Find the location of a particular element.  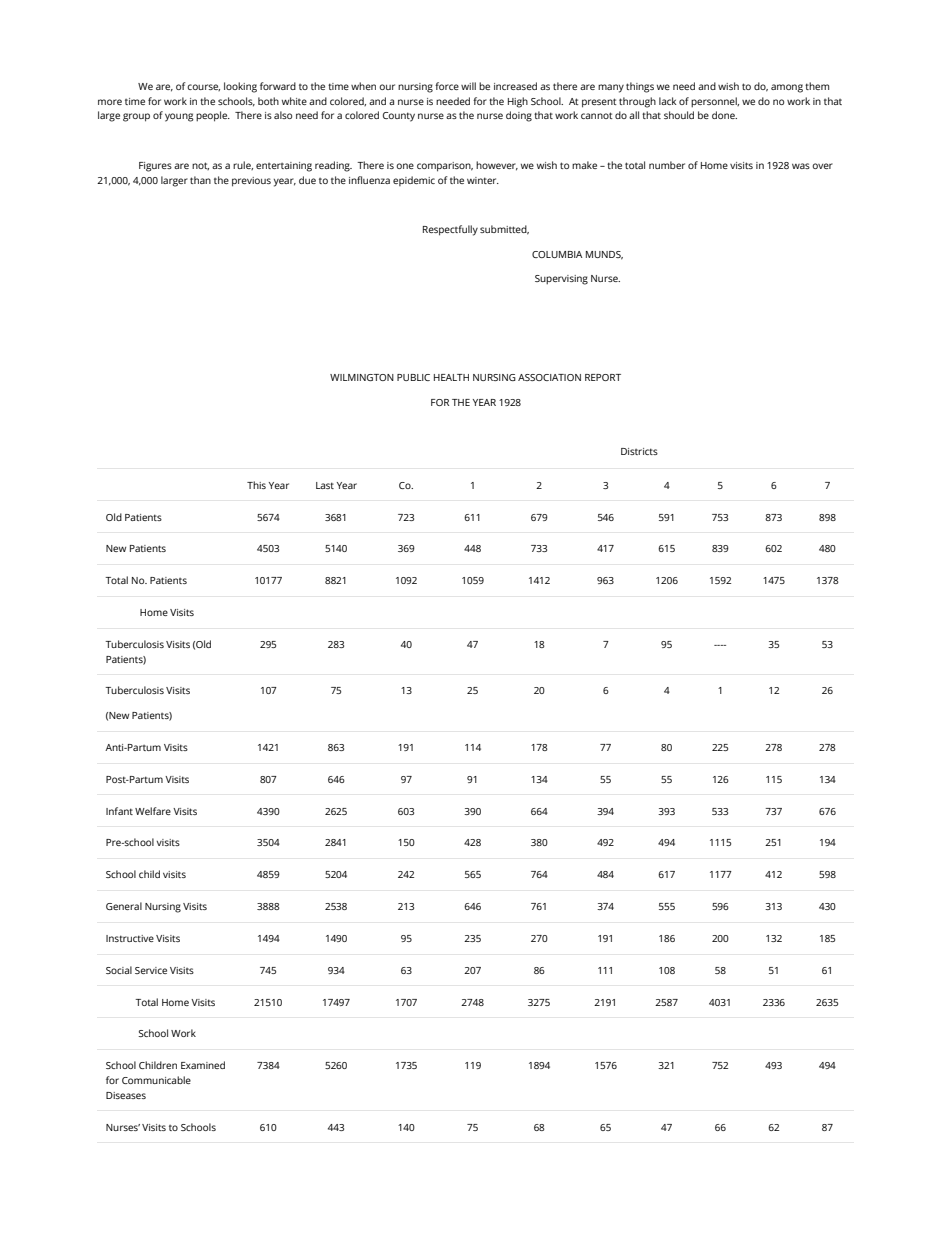

Districts is located at coordinates (639, 451).
